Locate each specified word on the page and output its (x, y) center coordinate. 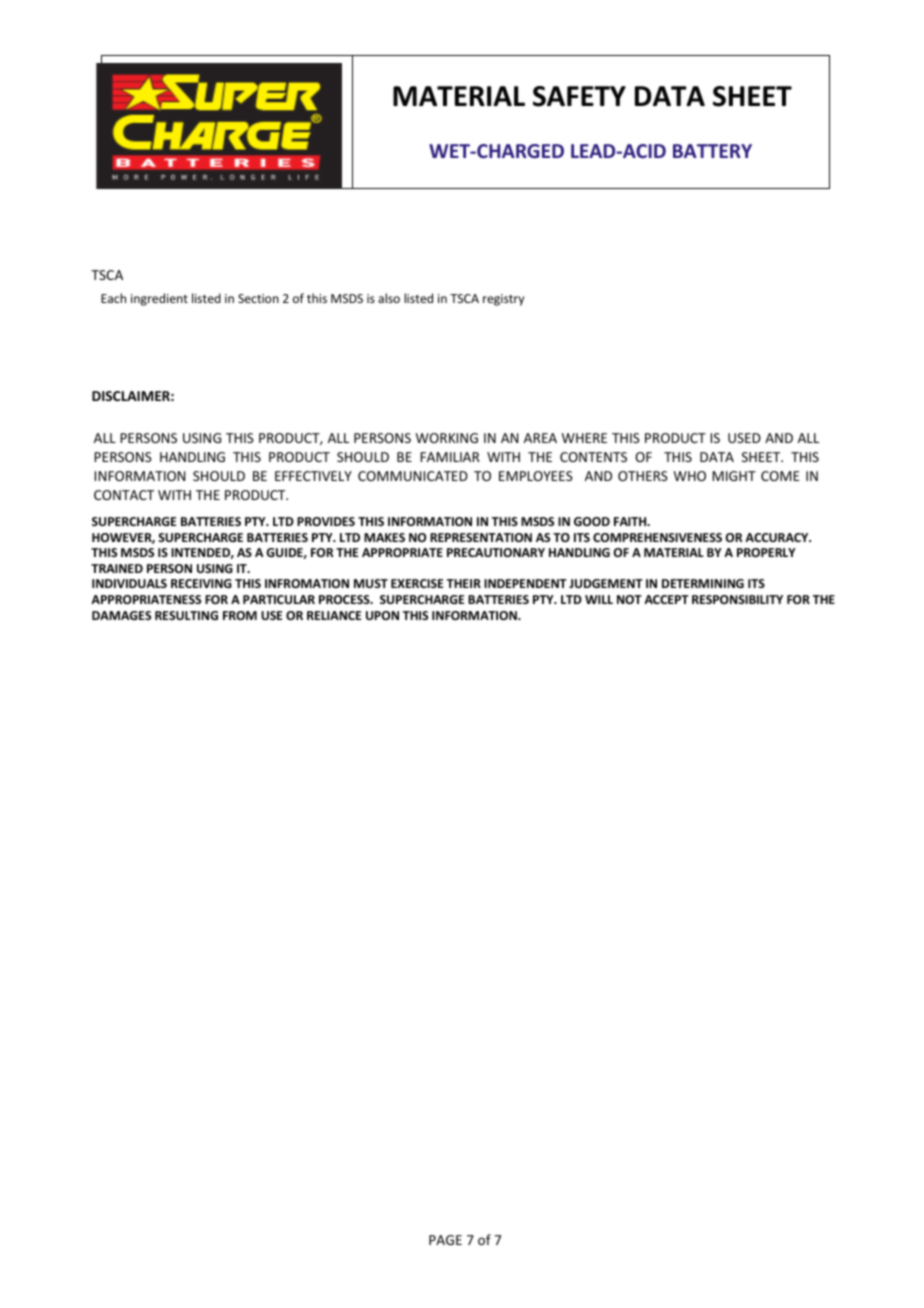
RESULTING (186, 615)
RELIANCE (334, 615)
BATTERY (712, 151)
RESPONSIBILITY (737, 599)
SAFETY (579, 96)
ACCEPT (666, 599)
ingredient (159, 299)
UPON (382, 615)
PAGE (445, 1240)
